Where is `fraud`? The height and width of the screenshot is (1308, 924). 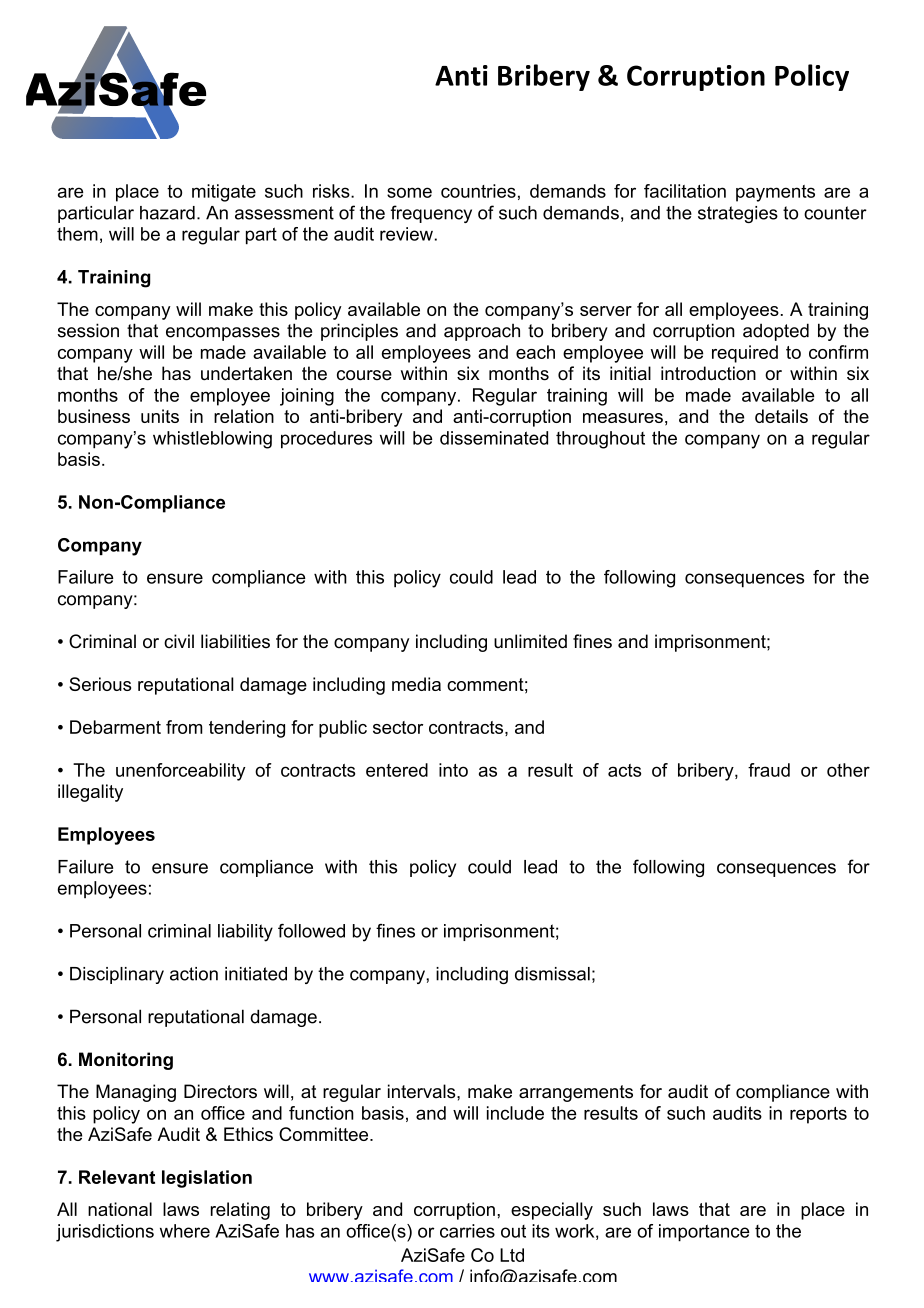 fraud is located at coordinates (769, 770).
